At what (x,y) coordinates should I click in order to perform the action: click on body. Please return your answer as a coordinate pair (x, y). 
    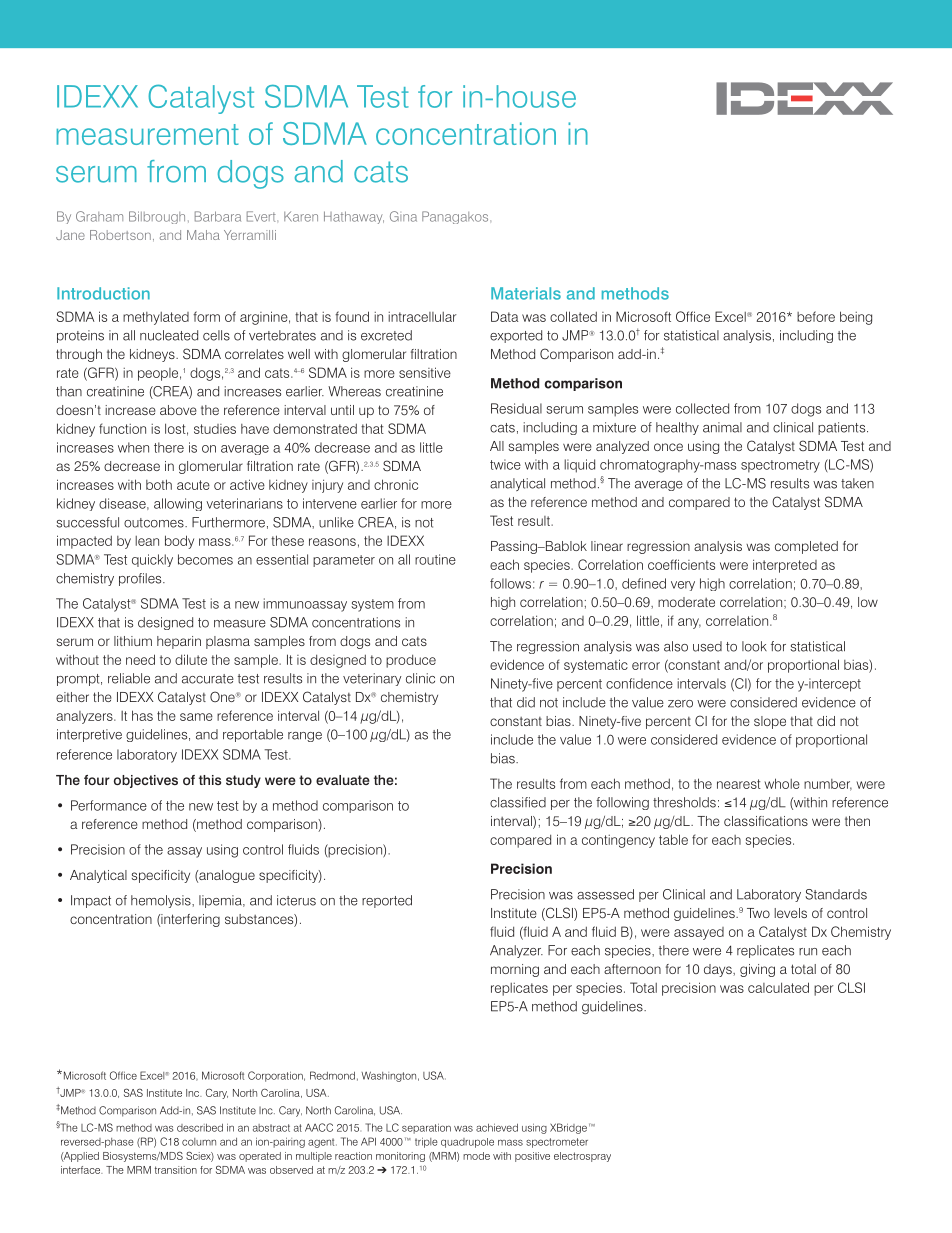
    Looking at the image, I should click on (179, 542).
